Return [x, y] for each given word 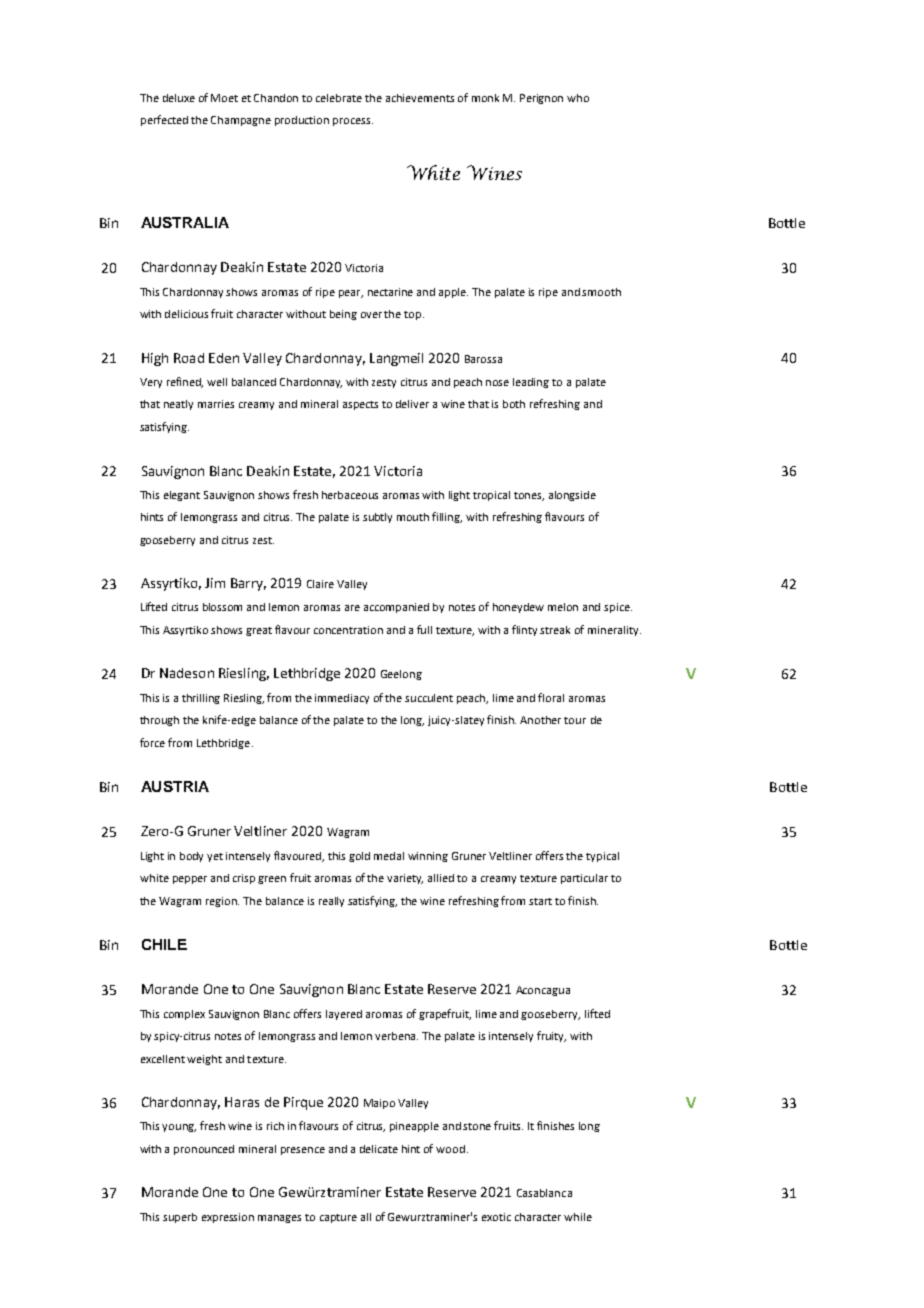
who [578, 98]
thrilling [201, 699]
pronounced [204, 1150]
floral [551, 697]
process [353, 122]
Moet [224, 98]
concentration [348, 630]
